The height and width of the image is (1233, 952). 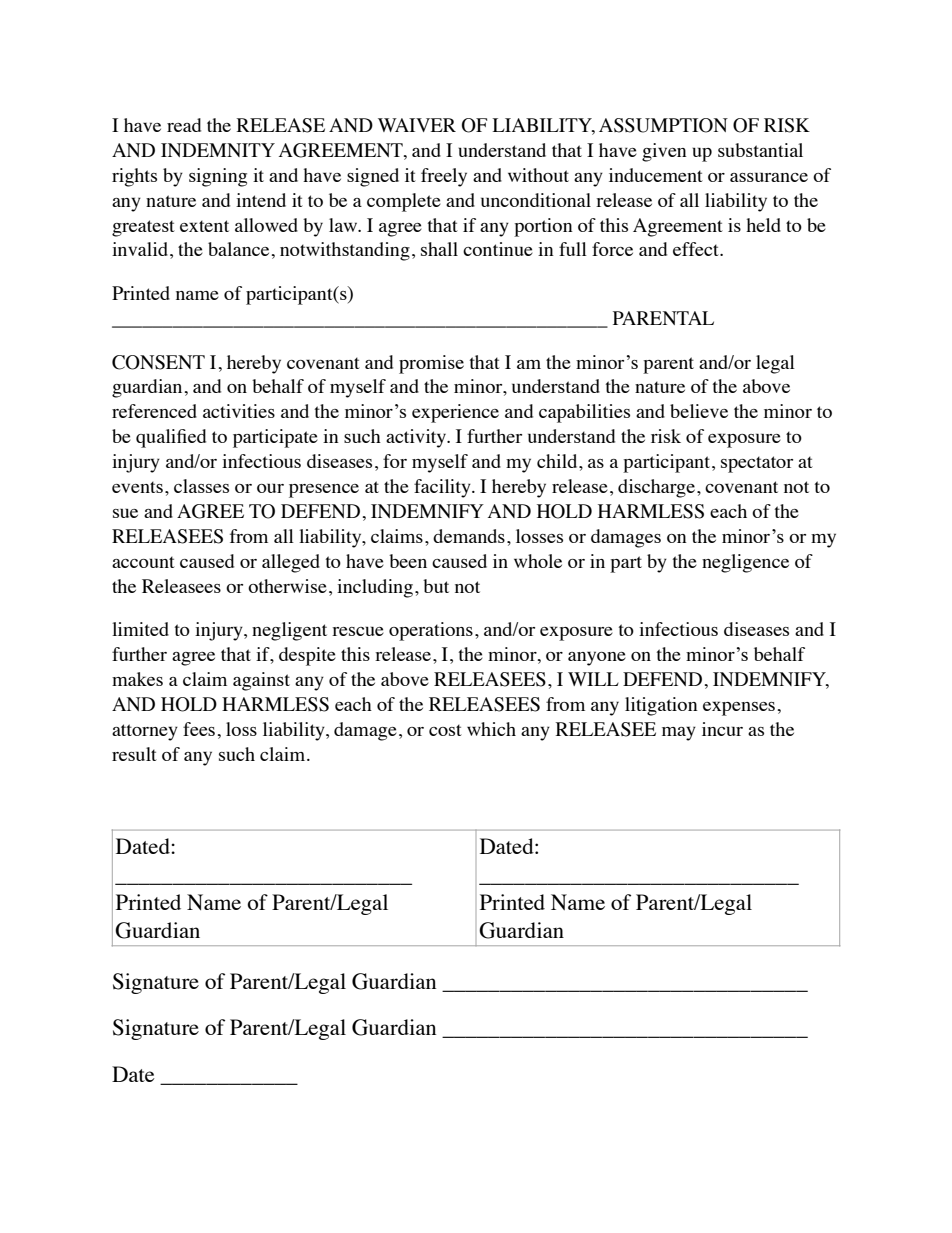 What do you see at coordinates (417, 125) in the image?
I see `WAIVER` at bounding box center [417, 125].
